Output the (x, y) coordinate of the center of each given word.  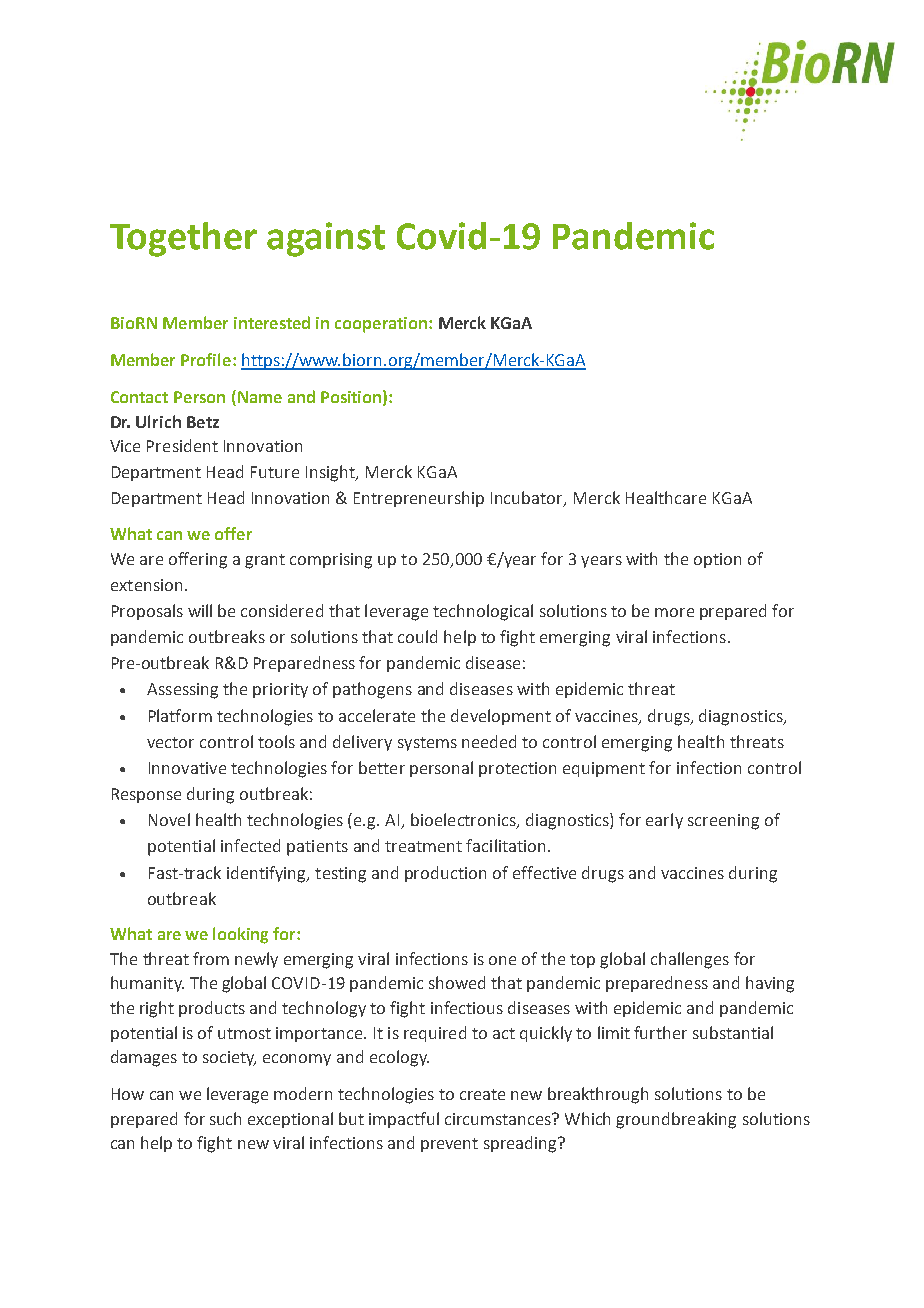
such (225, 1118)
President (182, 445)
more (674, 612)
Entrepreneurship (419, 499)
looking (240, 935)
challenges (690, 960)
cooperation (381, 325)
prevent (449, 1145)
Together (183, 239)
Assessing (182, 691)
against (326, 239)
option (717, 560)
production (445, 874)
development (501, 717)
